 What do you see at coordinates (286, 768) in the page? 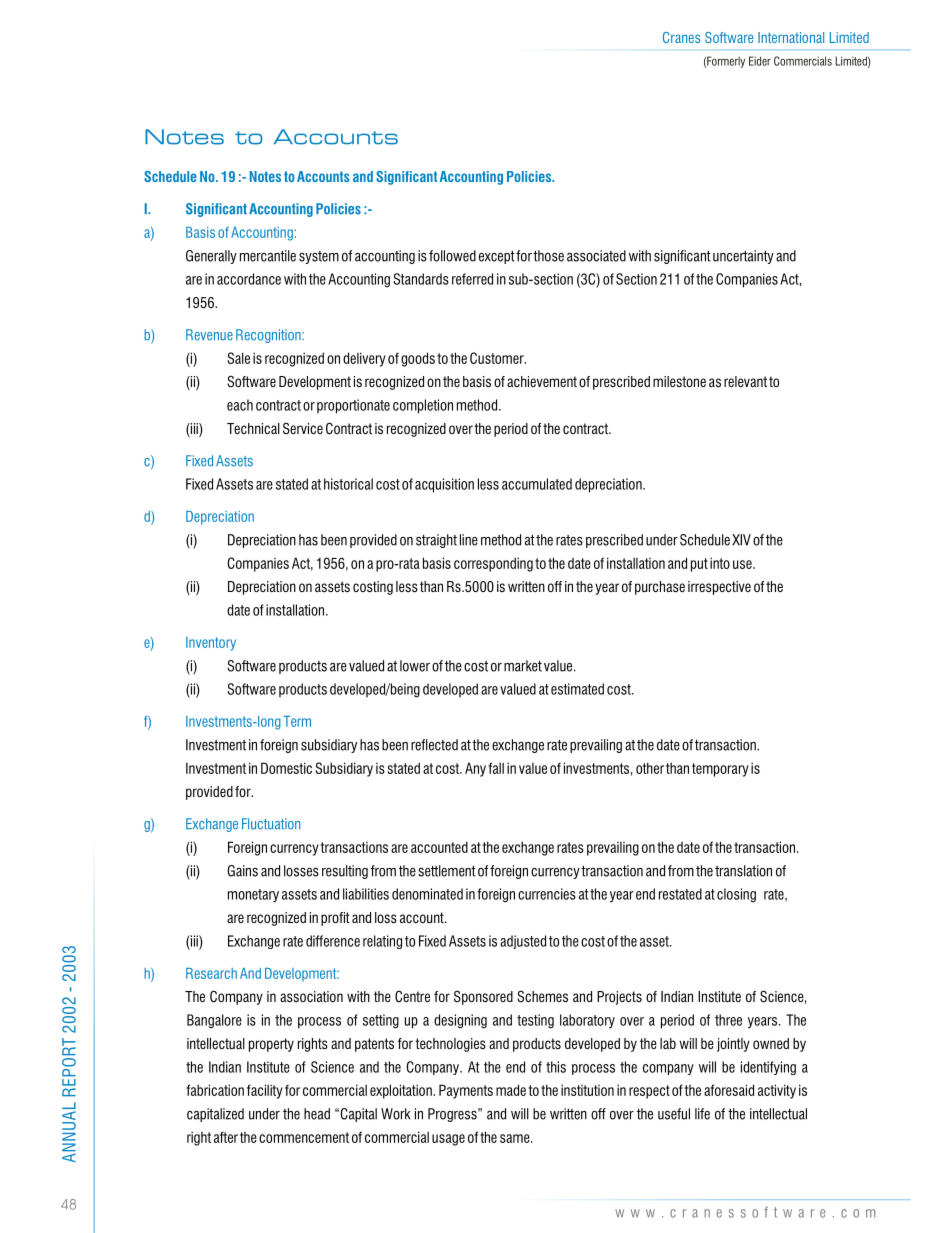
I see `Domestic` at bounding box center [286, 768].
